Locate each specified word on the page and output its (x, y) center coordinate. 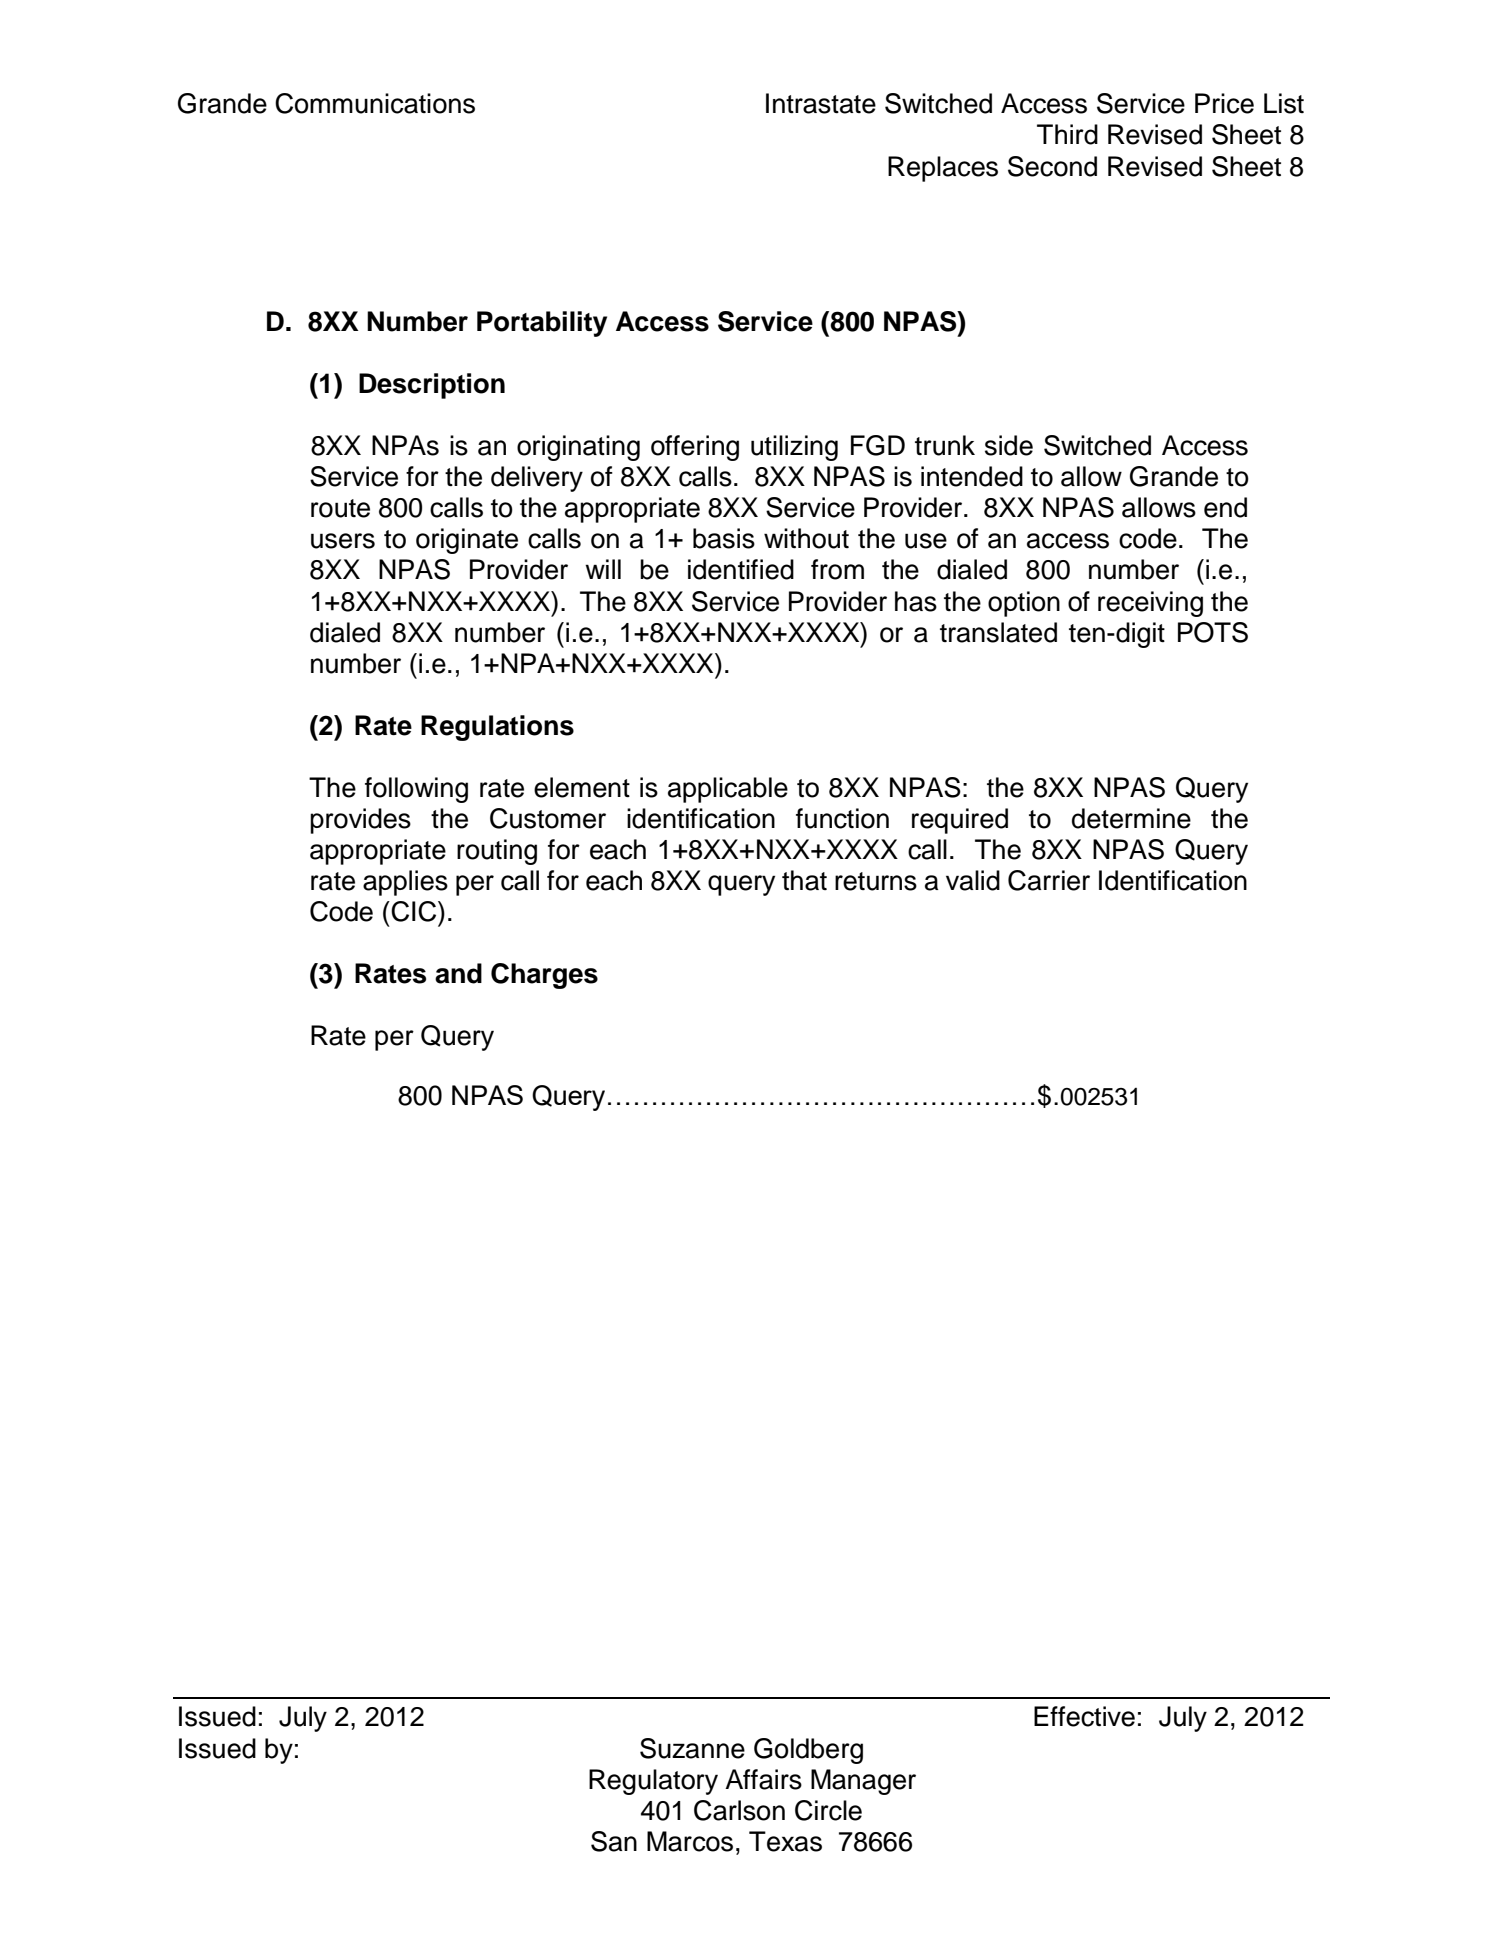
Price (1224, 103)
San (614, 1841)
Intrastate (821, 103)
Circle (828, 1810)
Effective (1084, 1716)
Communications (375, 103)
